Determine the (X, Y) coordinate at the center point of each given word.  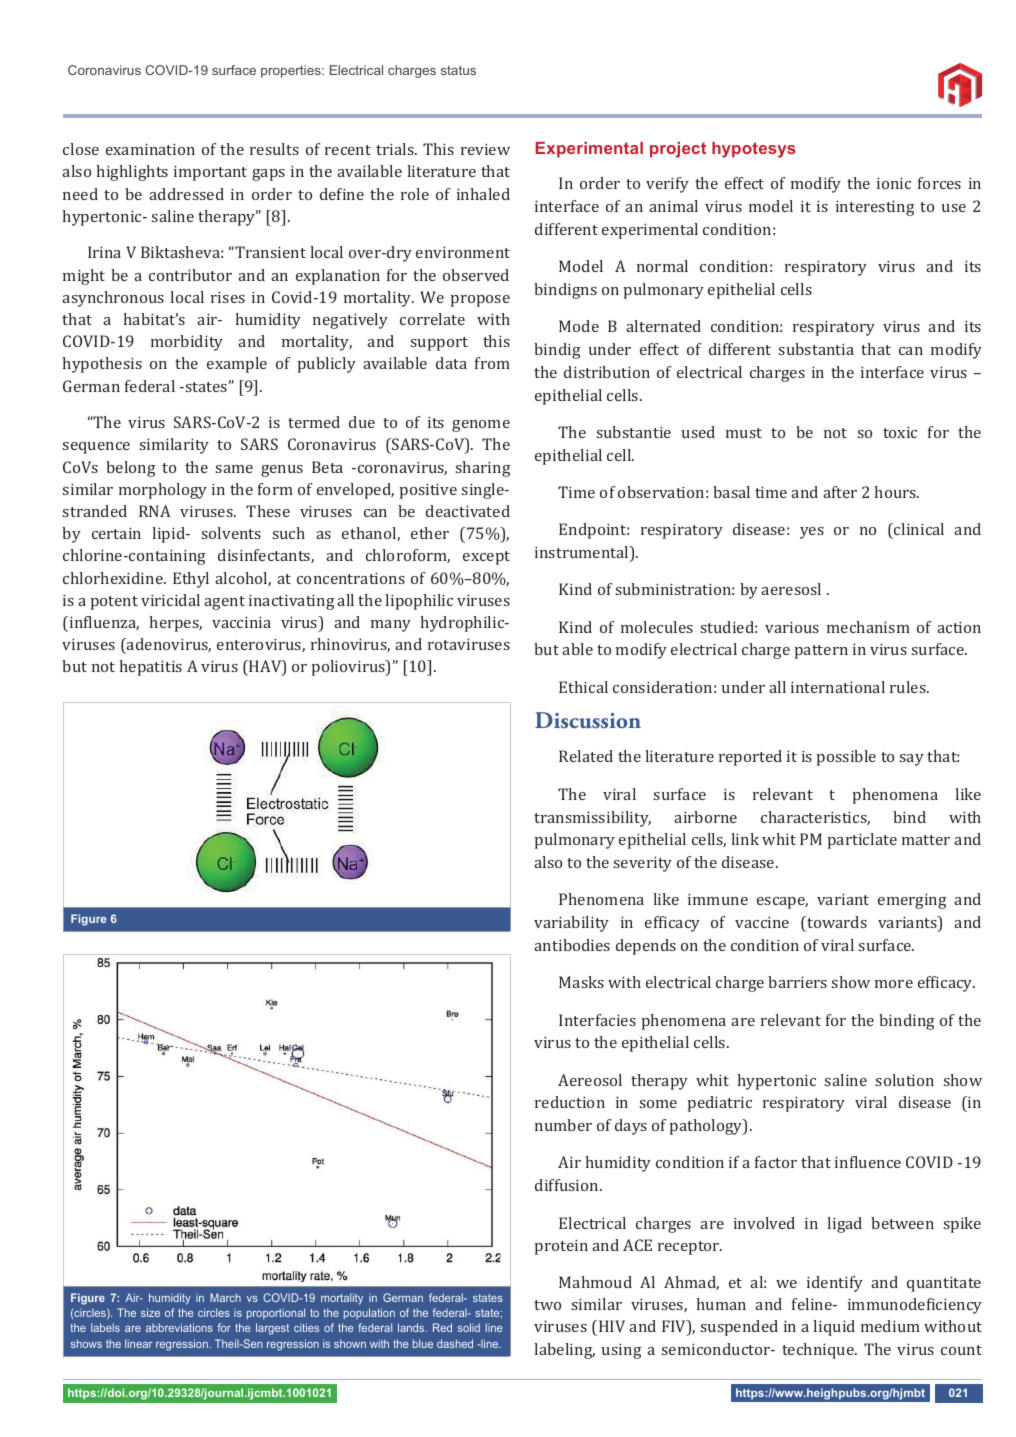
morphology (163, 491)
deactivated (468, 511)
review (485, 149)
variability (571, 924)
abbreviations (179, 1327)
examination (150, 149)
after (840, 492)
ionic (894, 183)
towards (836, 922)
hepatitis (150, 668)
